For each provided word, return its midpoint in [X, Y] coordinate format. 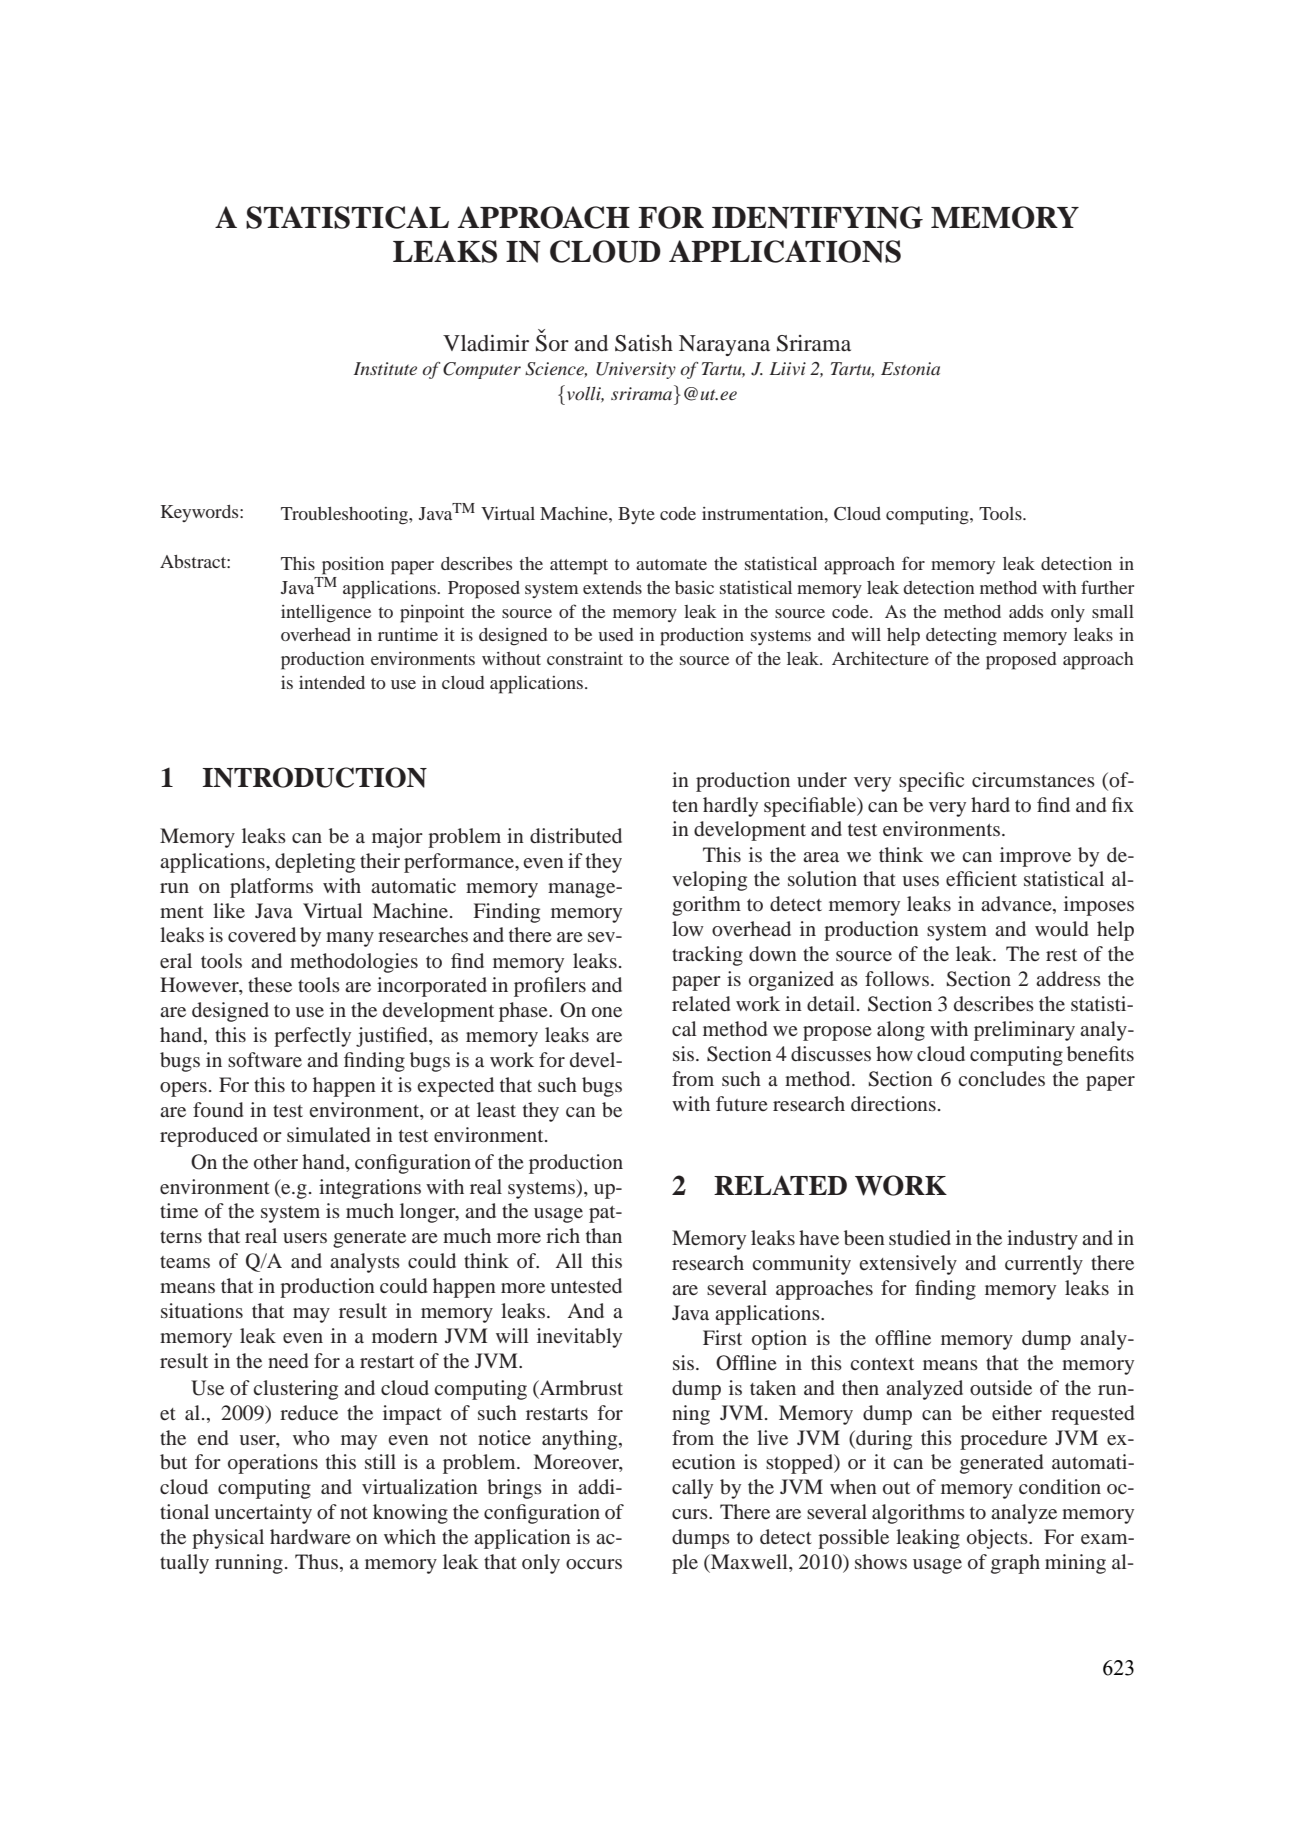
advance [1017, 905]
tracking [707, 956]
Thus [316, 1561]
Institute [385, 368]
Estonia [910, 368]
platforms [271, 888]
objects [998, 1539]
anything [581, 1440]
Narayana [724, 345]
